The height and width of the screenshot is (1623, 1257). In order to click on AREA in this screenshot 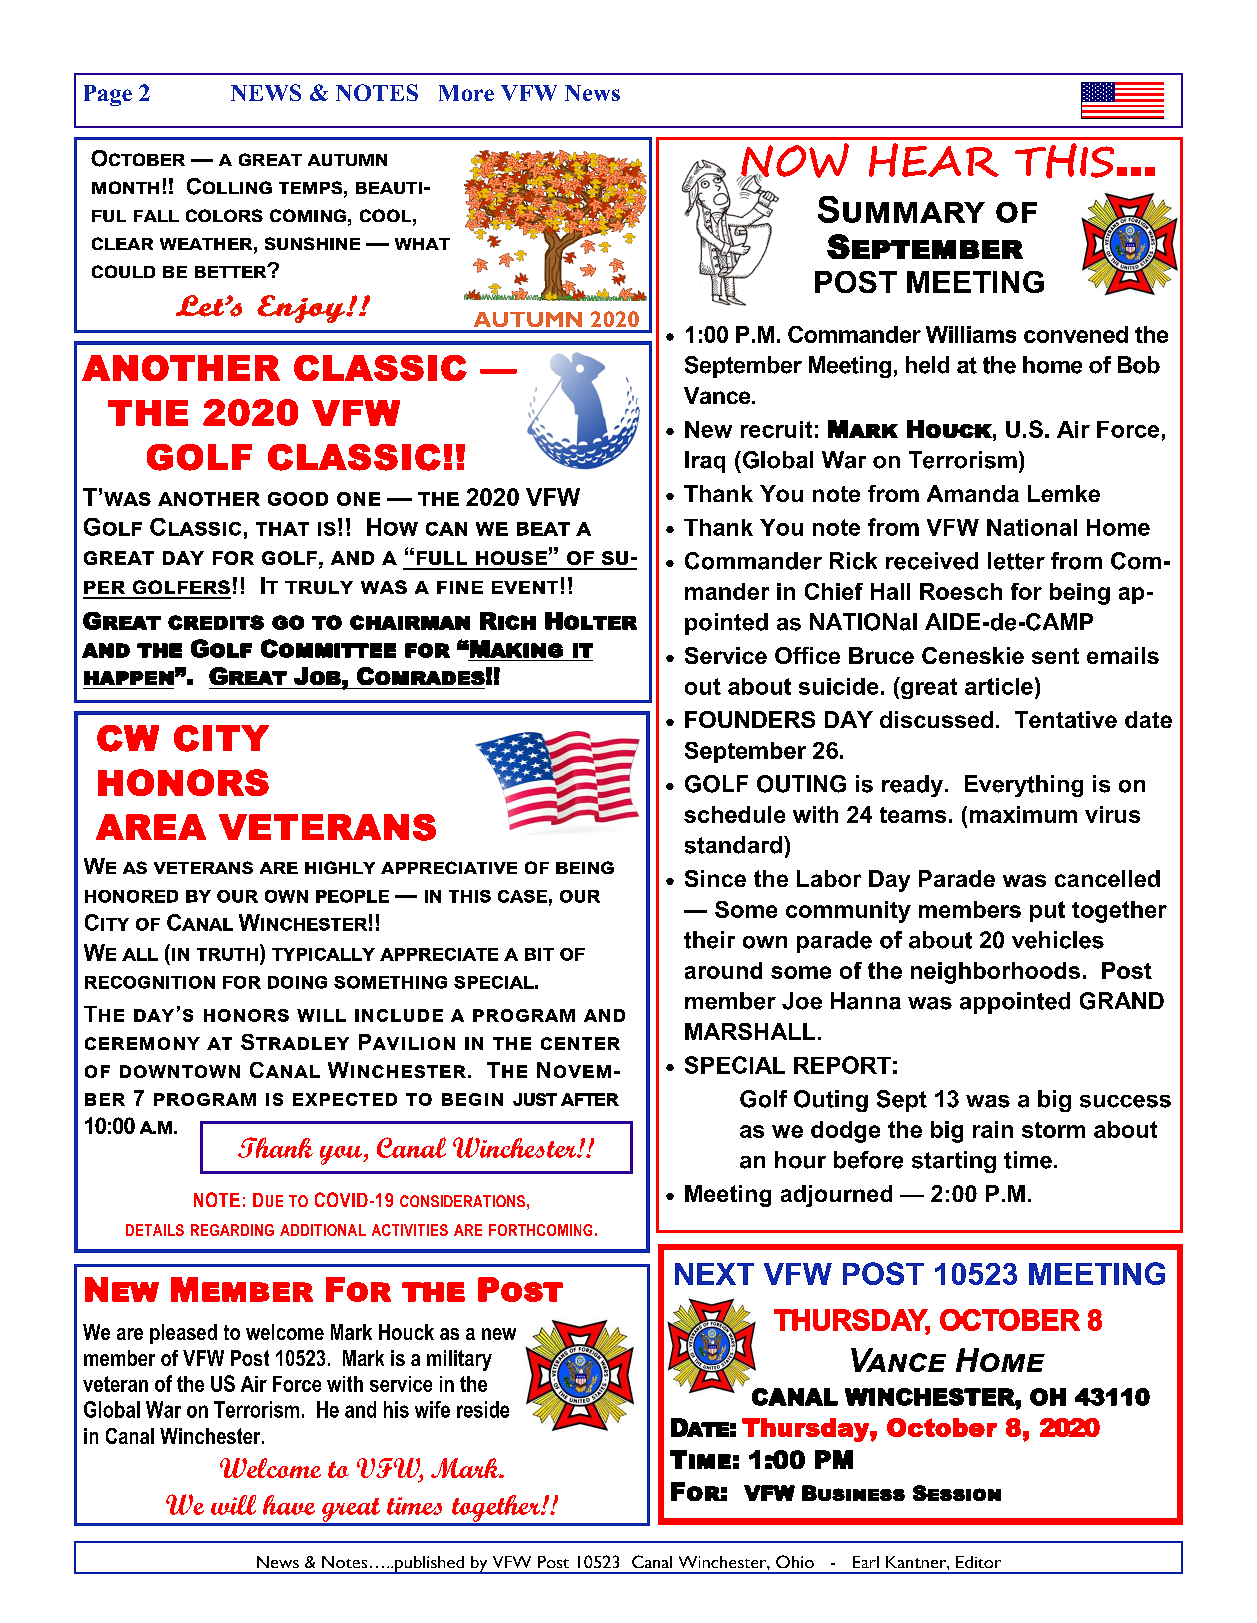, I will do `click(151, 827)`.
